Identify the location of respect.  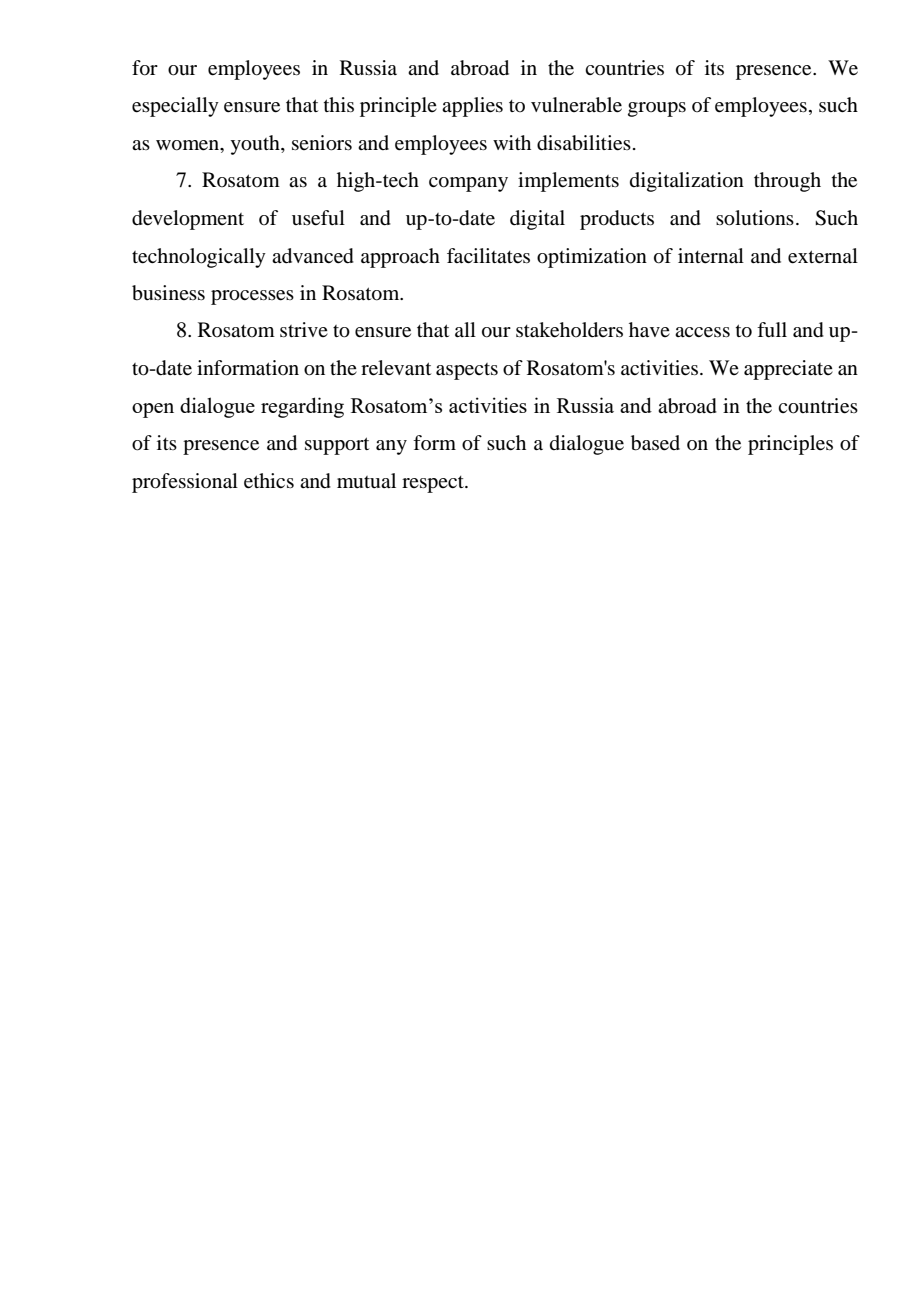
(434, 484).
